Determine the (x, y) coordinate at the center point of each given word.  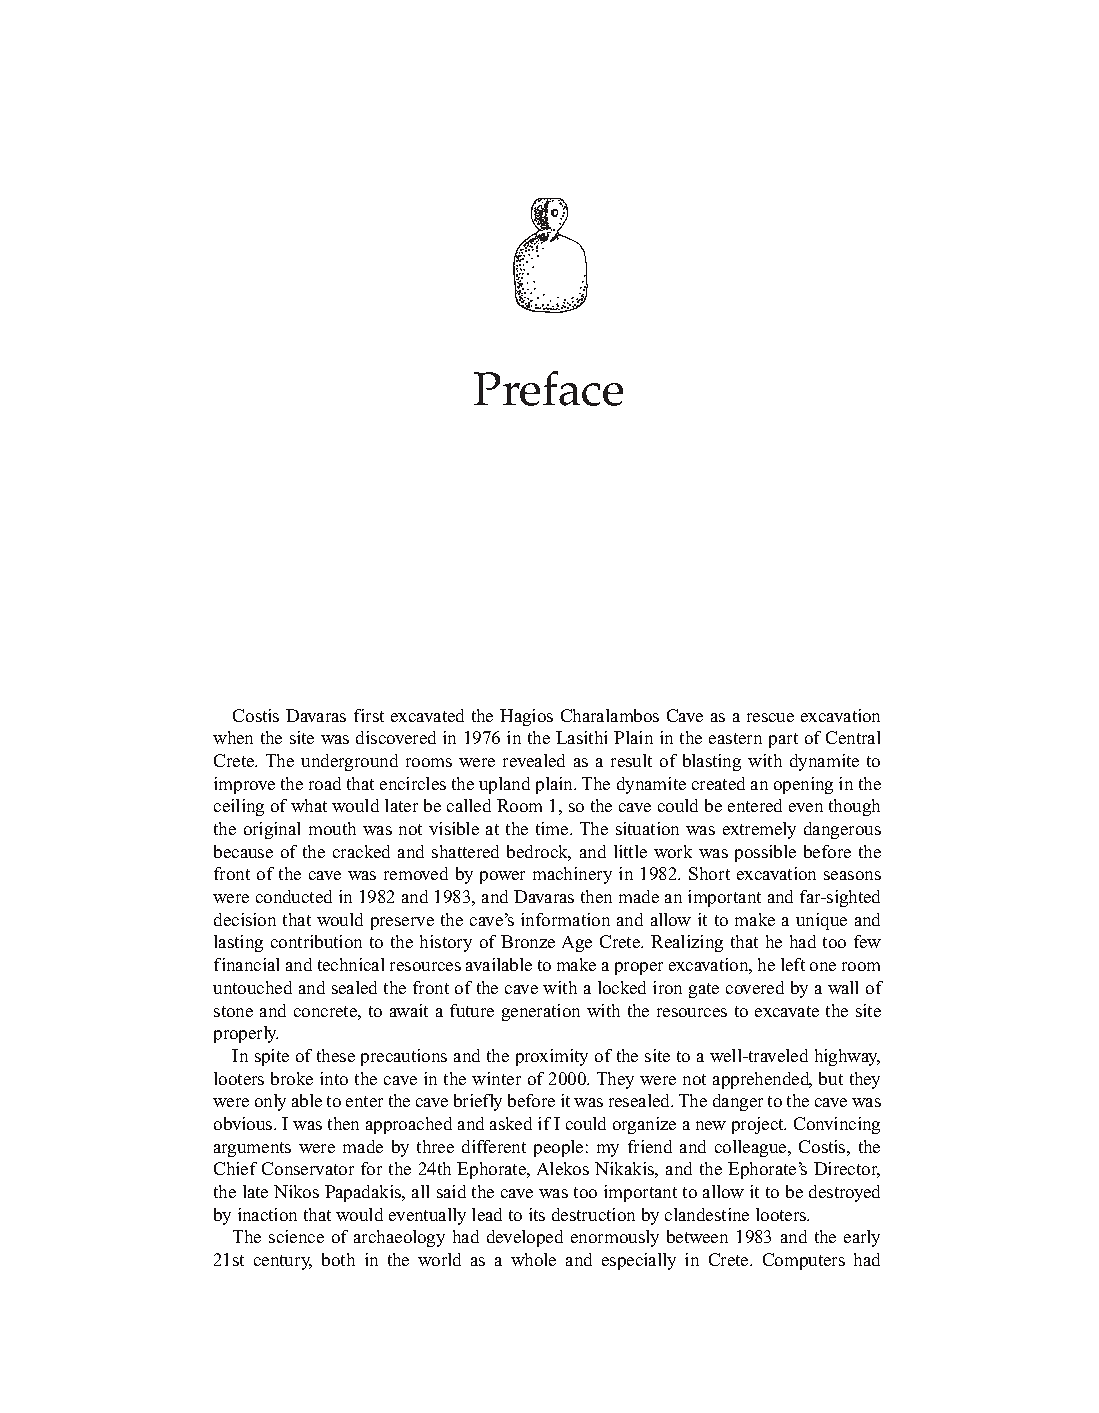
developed (525, 1238)
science (296, 1236)
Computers (804, 1261)
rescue (770, 717)
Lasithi (581, 737)
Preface (548, 388)
